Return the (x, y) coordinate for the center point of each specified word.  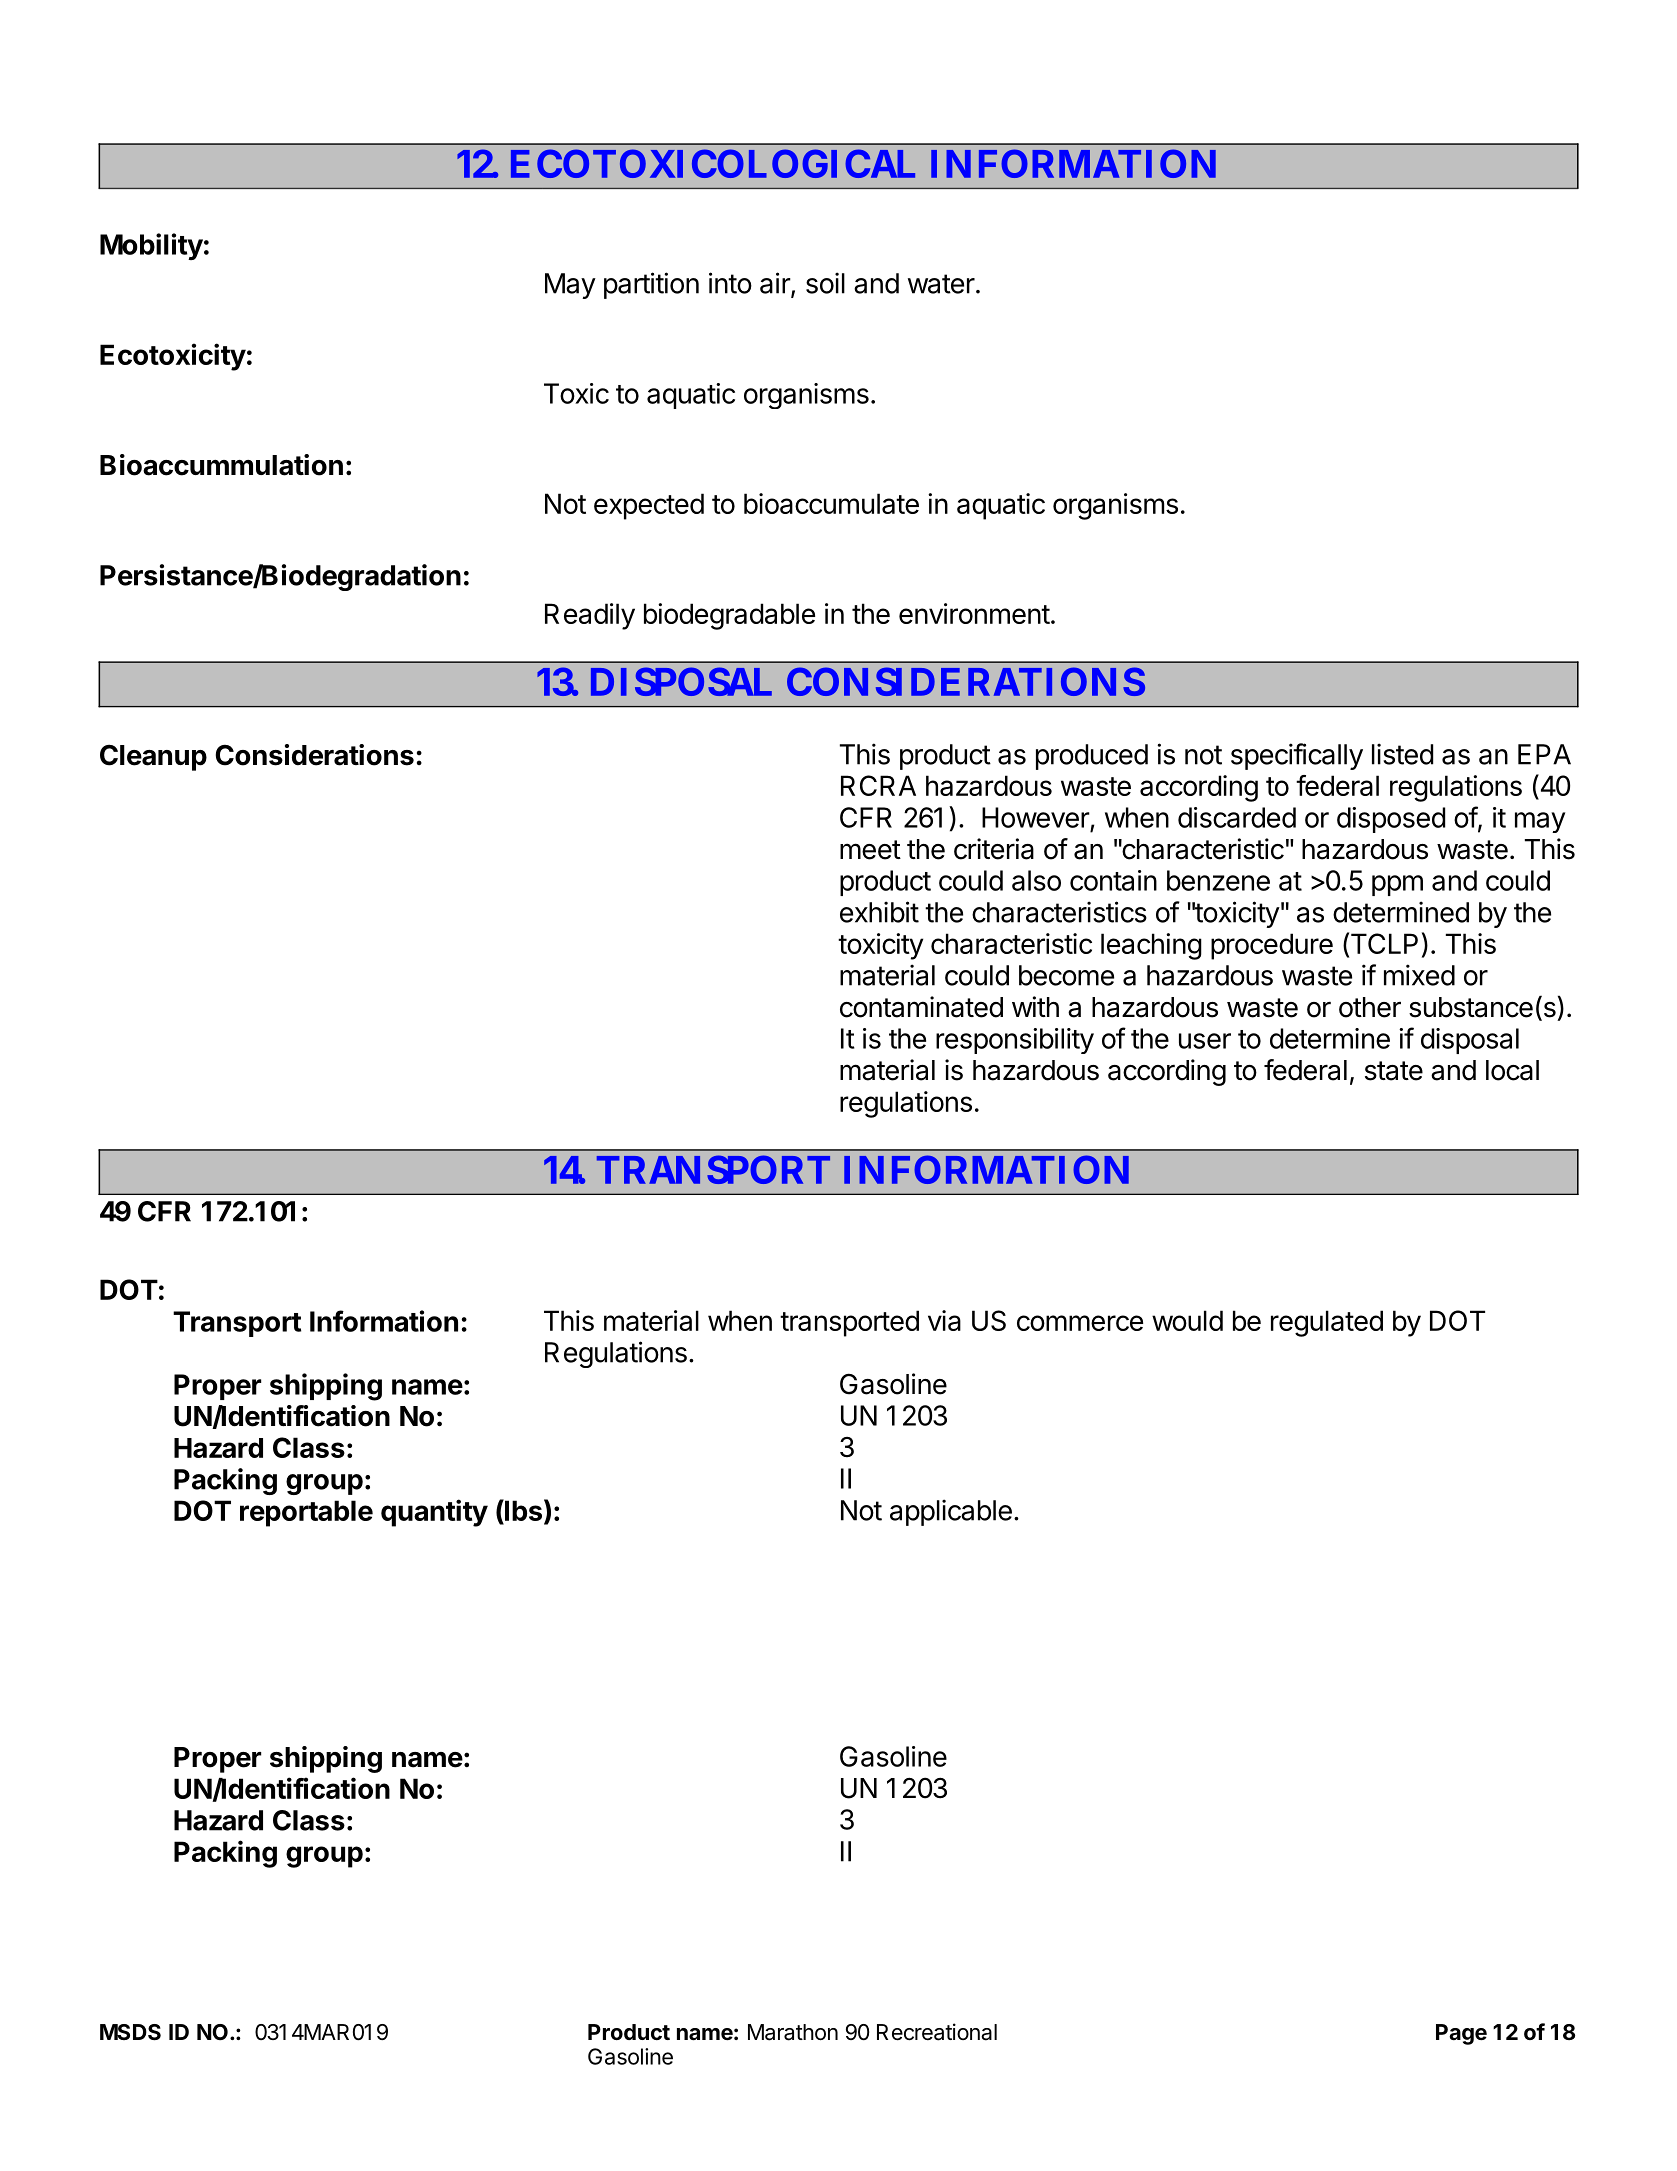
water (941, 284)
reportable (306, 1513)
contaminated (921, 1007)
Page (1461, 2034)
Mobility (151, 246)
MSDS (130, 2032)
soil (825, 283)
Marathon (793, 2032)
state (1394, 1071)
